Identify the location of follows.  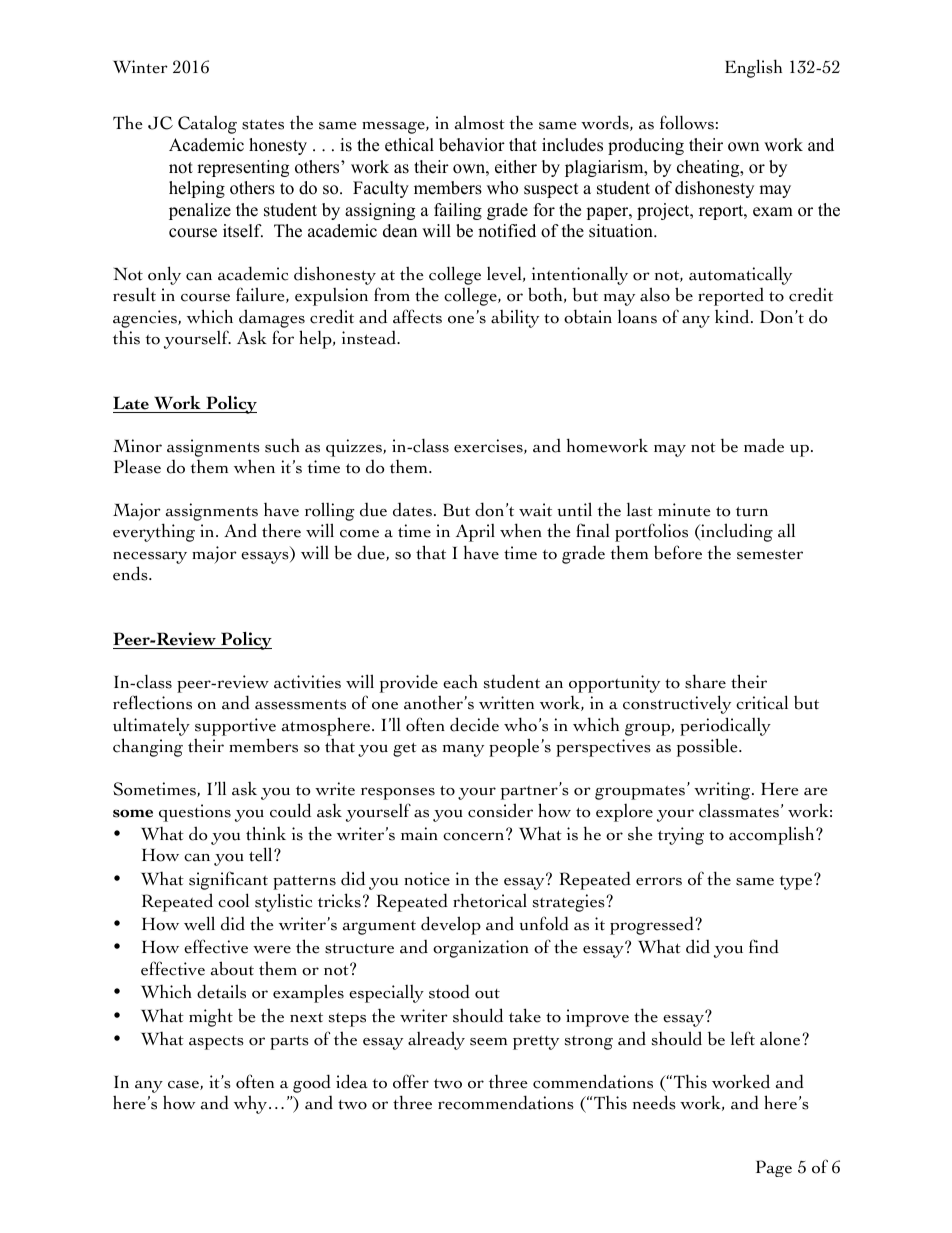
(687, 122).
